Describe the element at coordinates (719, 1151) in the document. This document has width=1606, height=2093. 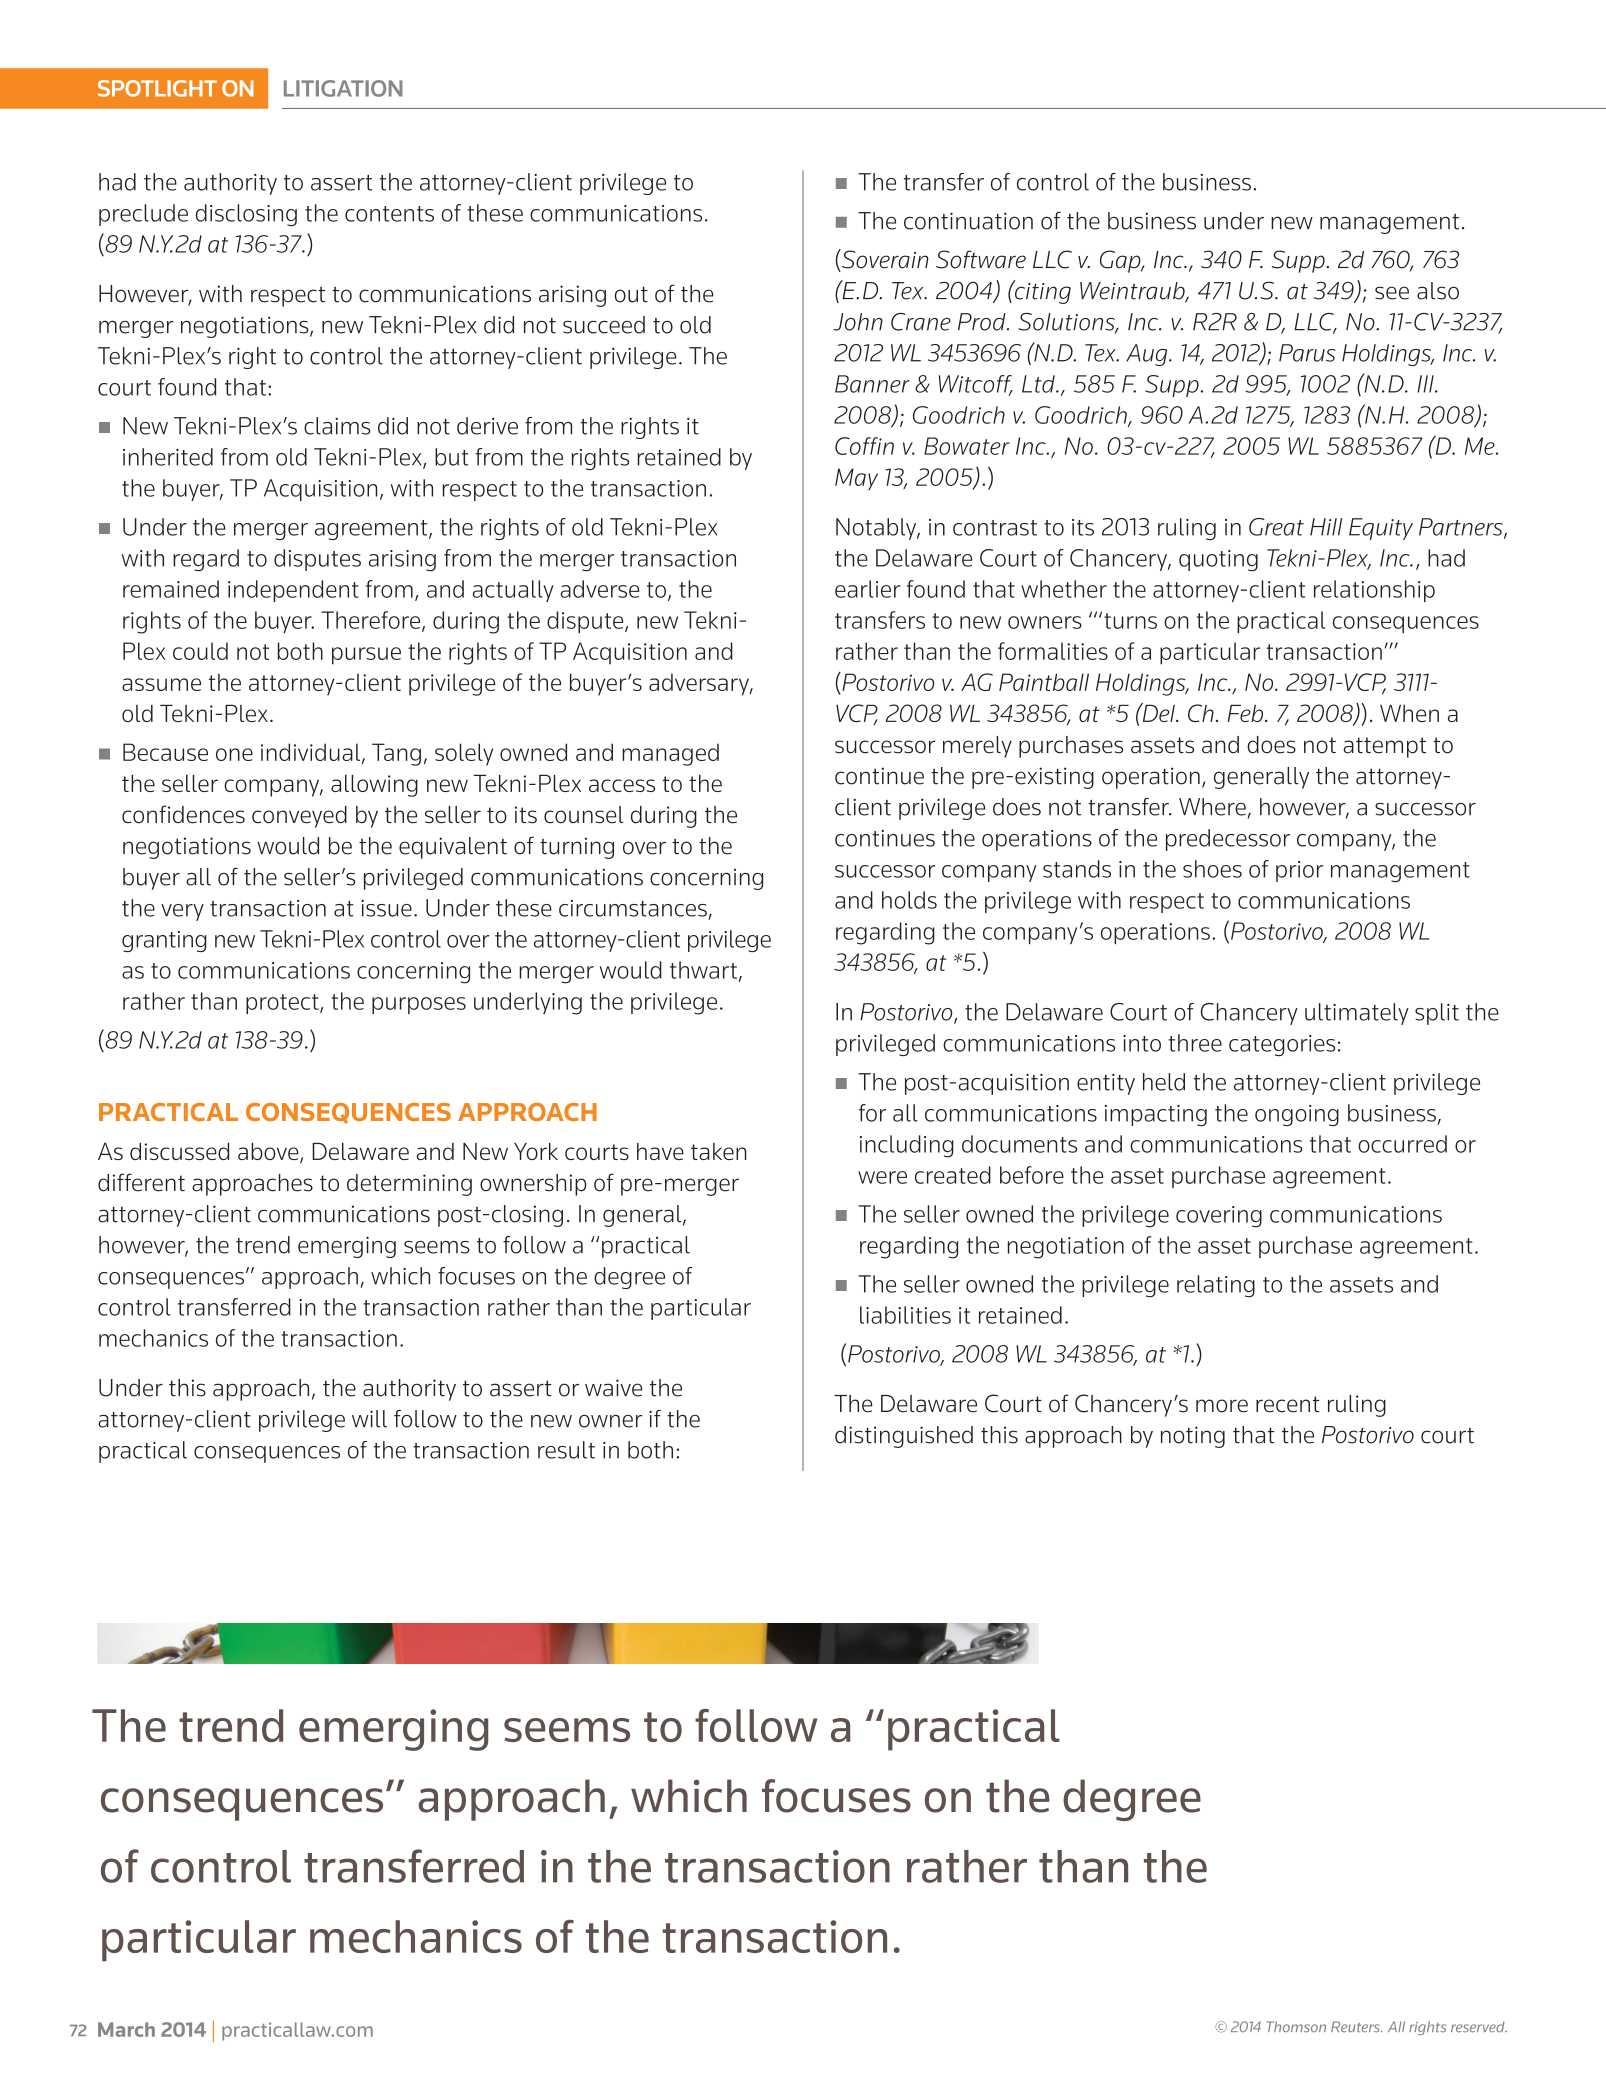
I see `taken` at that location.
